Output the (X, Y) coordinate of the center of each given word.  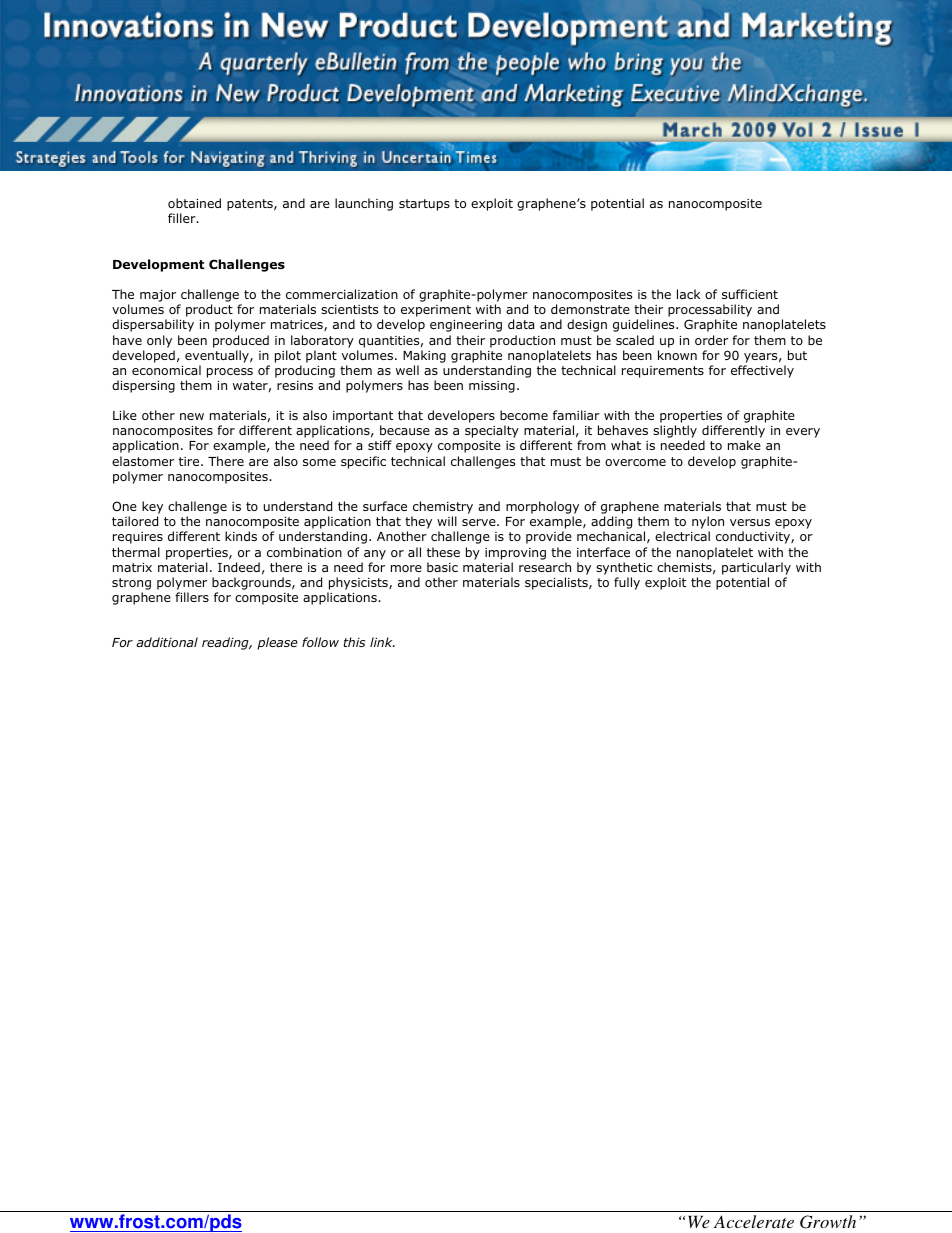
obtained (194, 203)
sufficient (750, 294)
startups (424, 205)
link (382, 642)
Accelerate (754, 1221)
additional (167, 642)
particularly (756, 568)
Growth (828, 1222)
